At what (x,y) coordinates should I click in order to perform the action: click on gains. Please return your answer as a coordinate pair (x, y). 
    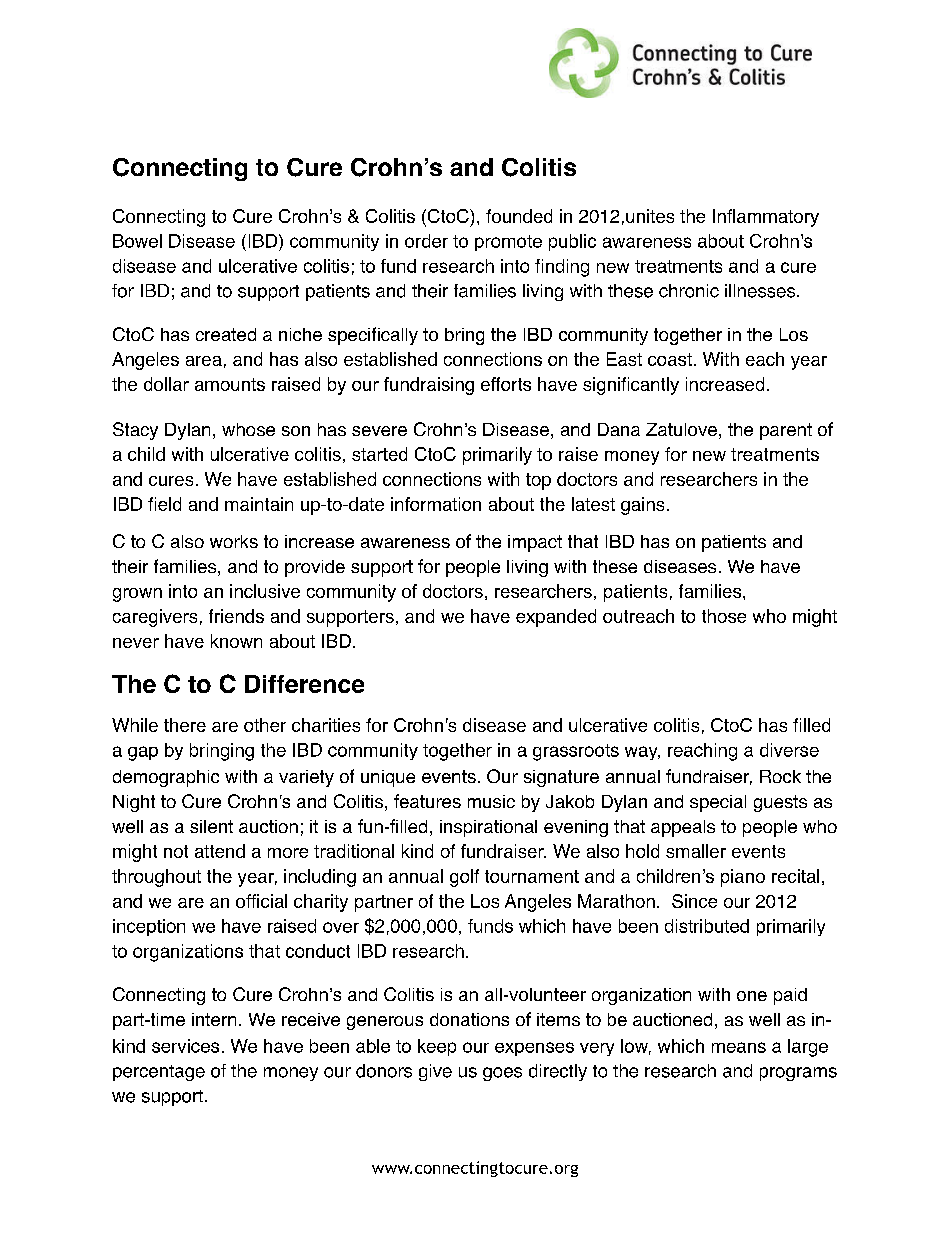
    Looking at the image, I should click on (642, 506).
